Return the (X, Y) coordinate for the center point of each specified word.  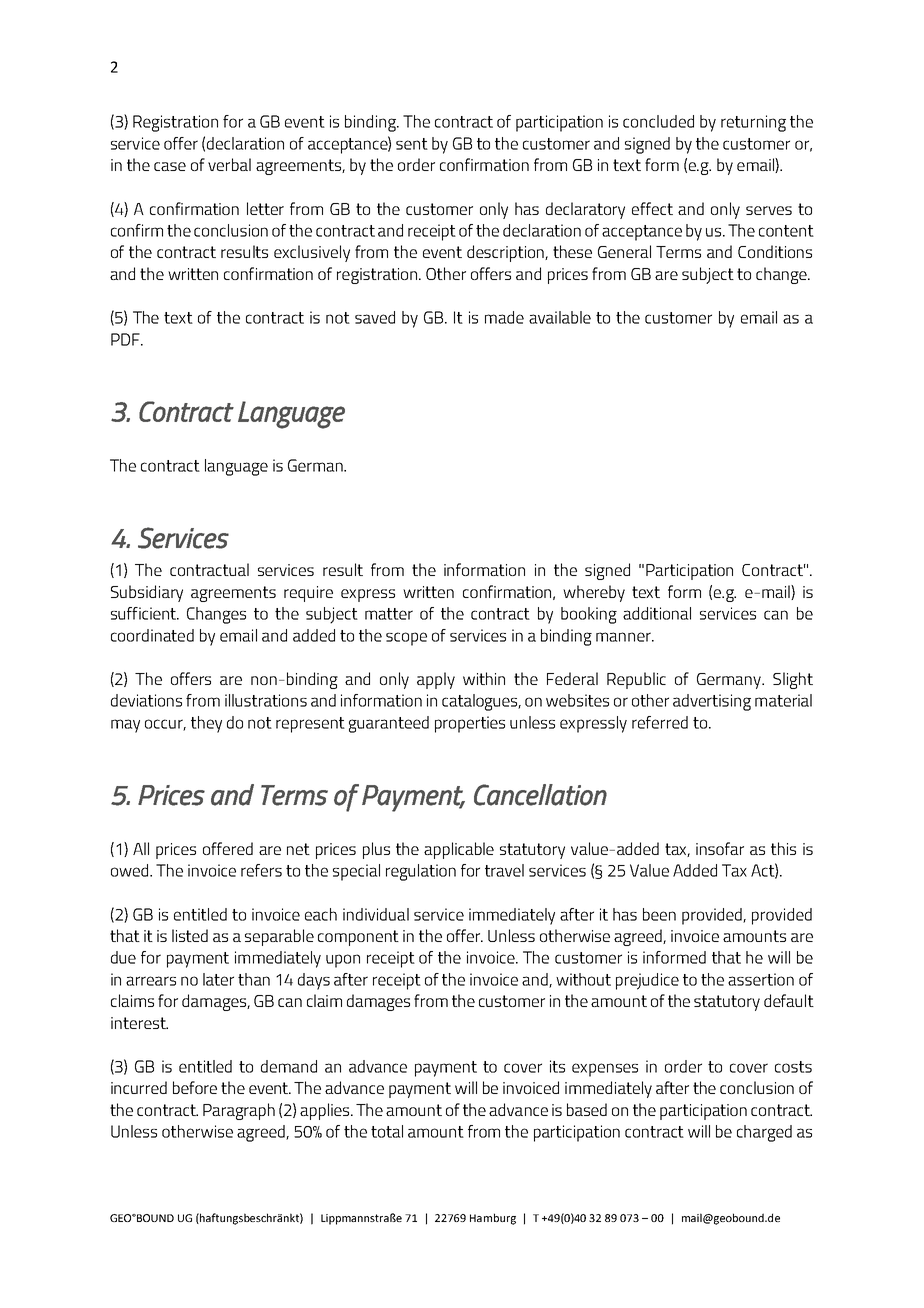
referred (660, 722)
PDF (126, 339)
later (218, 979)
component (358, 938)
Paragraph (239, 1111)
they (206, 724)
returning (753, 123)
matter (389, 614)
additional (657, 613)
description (506, 253)
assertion (761, 979)
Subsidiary (147, 593)
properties (470, 724)
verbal (229, 164)
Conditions (775, 251)
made (504, 317)
